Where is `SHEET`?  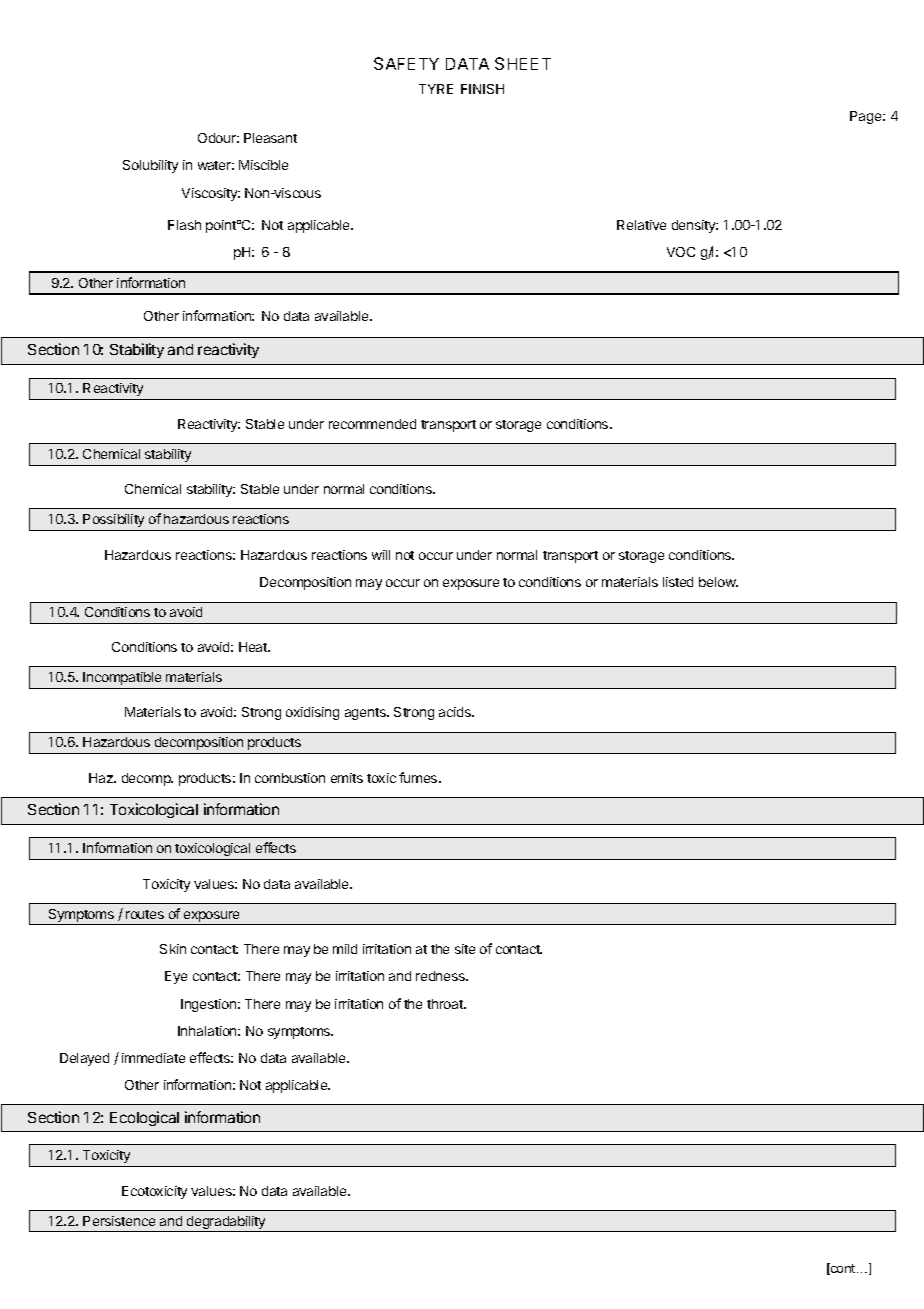 SHEET is located at coordinates (523, 63).
